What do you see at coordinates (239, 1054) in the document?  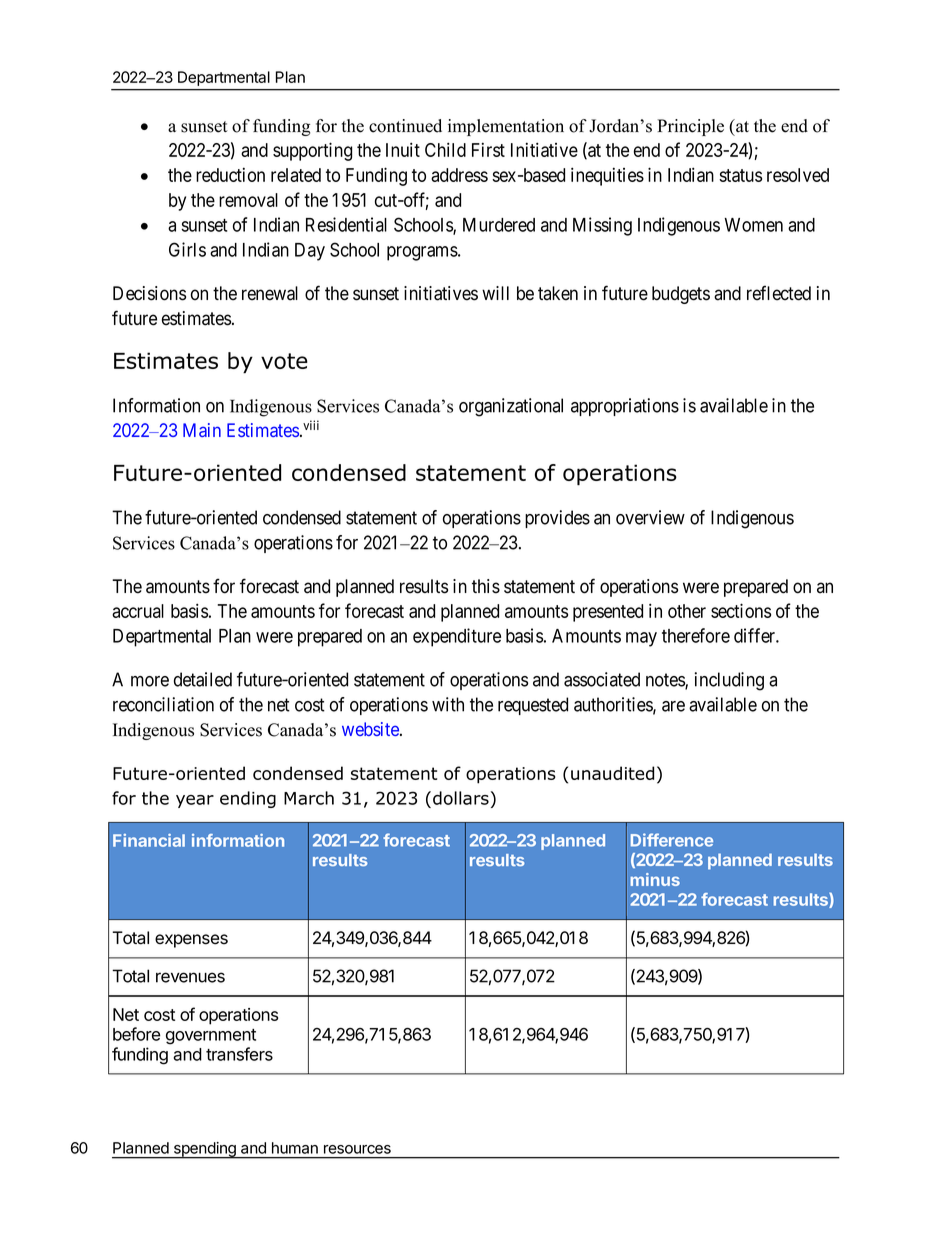 I see `transfers` at bounding box center [239, 1054].
